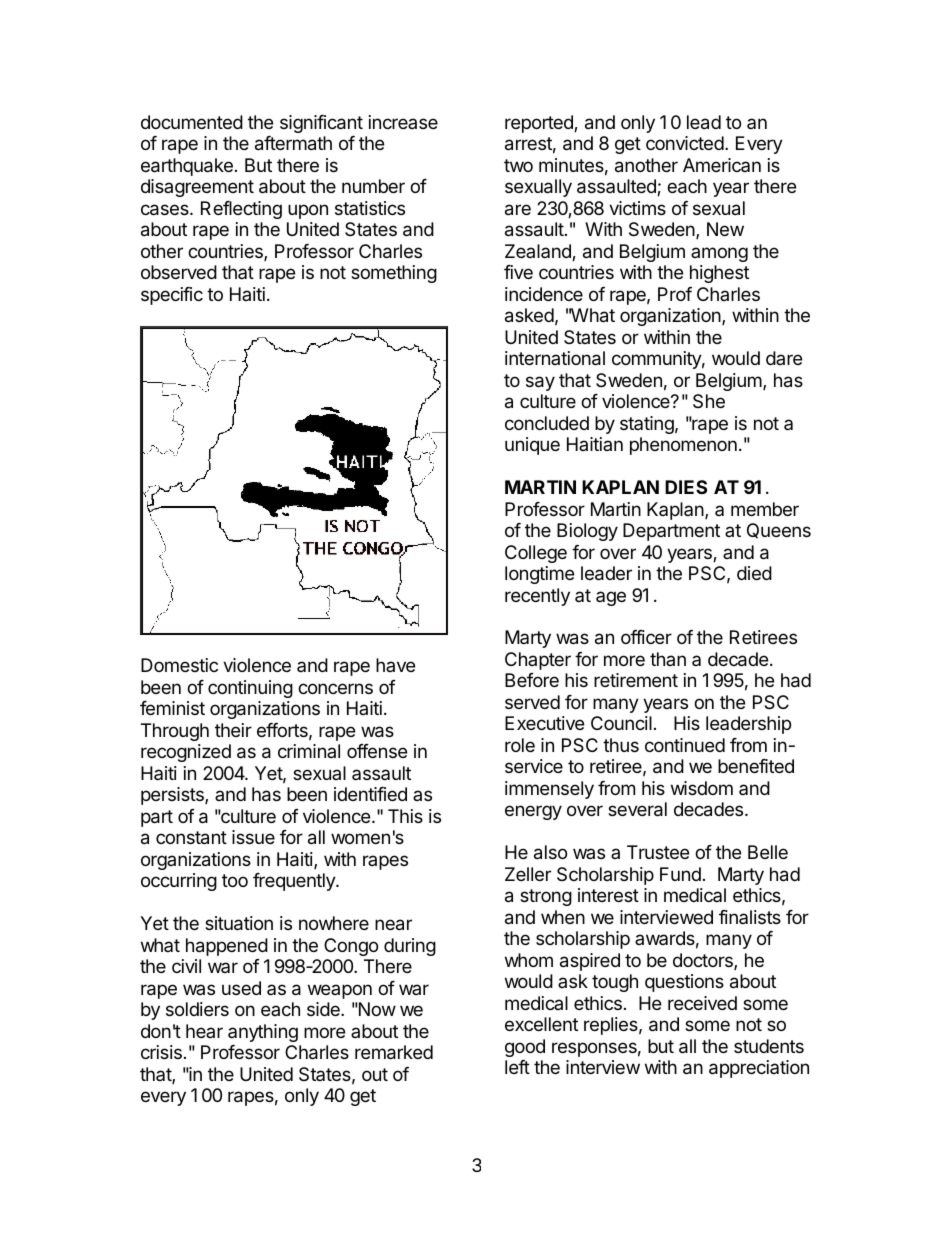 The height and width of the page is (1233, 952). What do you see at coordinates (187, 167) in the page?
I see `earthquake` at bounding box center [187, 167].
